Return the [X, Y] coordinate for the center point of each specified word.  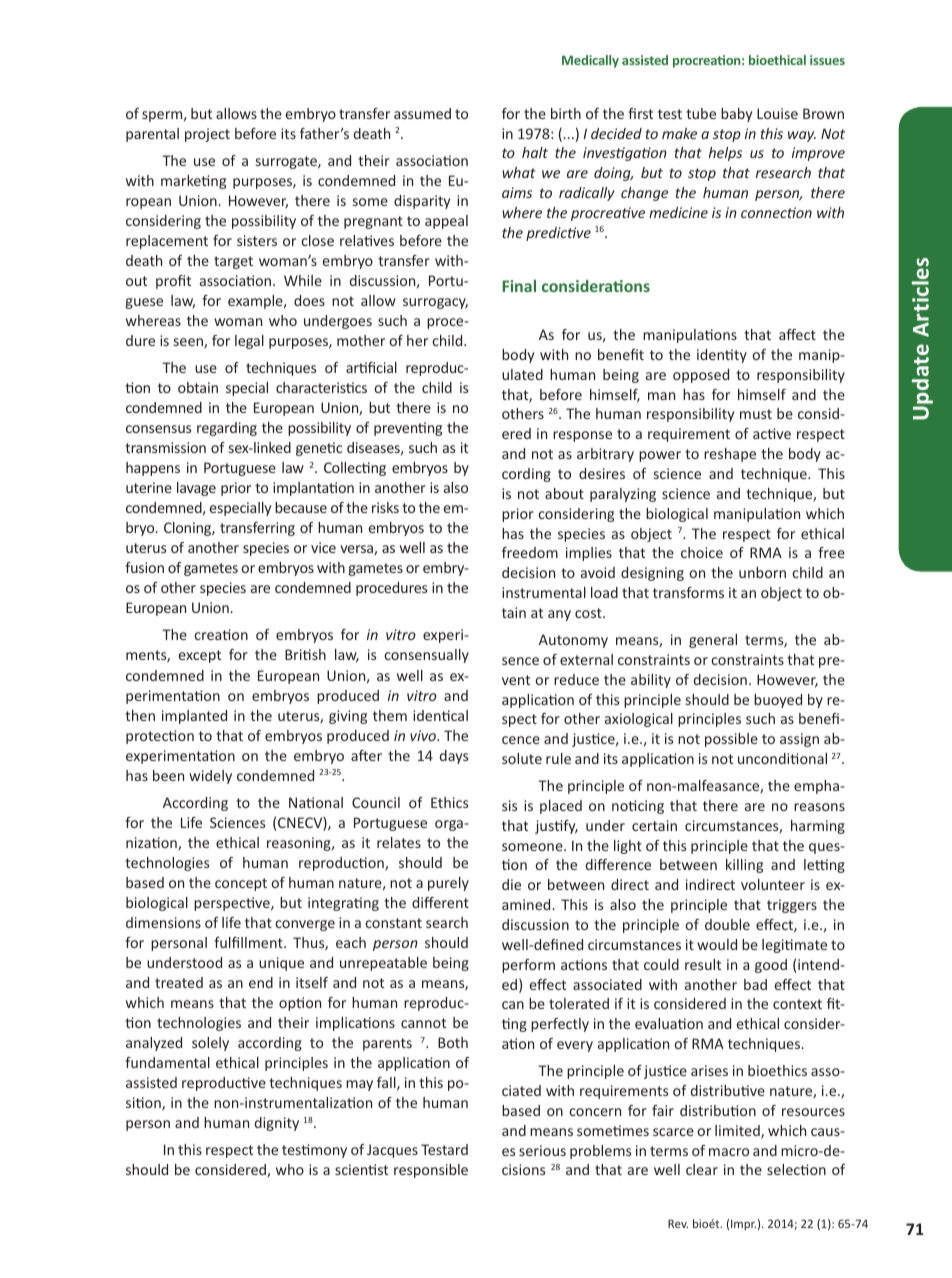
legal [249, 342]
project [207, 135]
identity [722, 356]
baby [736, 115]
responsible [431, 1171]
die [511, 884]
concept [241, 884]
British [305, 654]
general [713, 641]
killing [744, 866]
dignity [277, 1124]
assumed [422, 113]
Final [519, 286]
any [559, 615]
